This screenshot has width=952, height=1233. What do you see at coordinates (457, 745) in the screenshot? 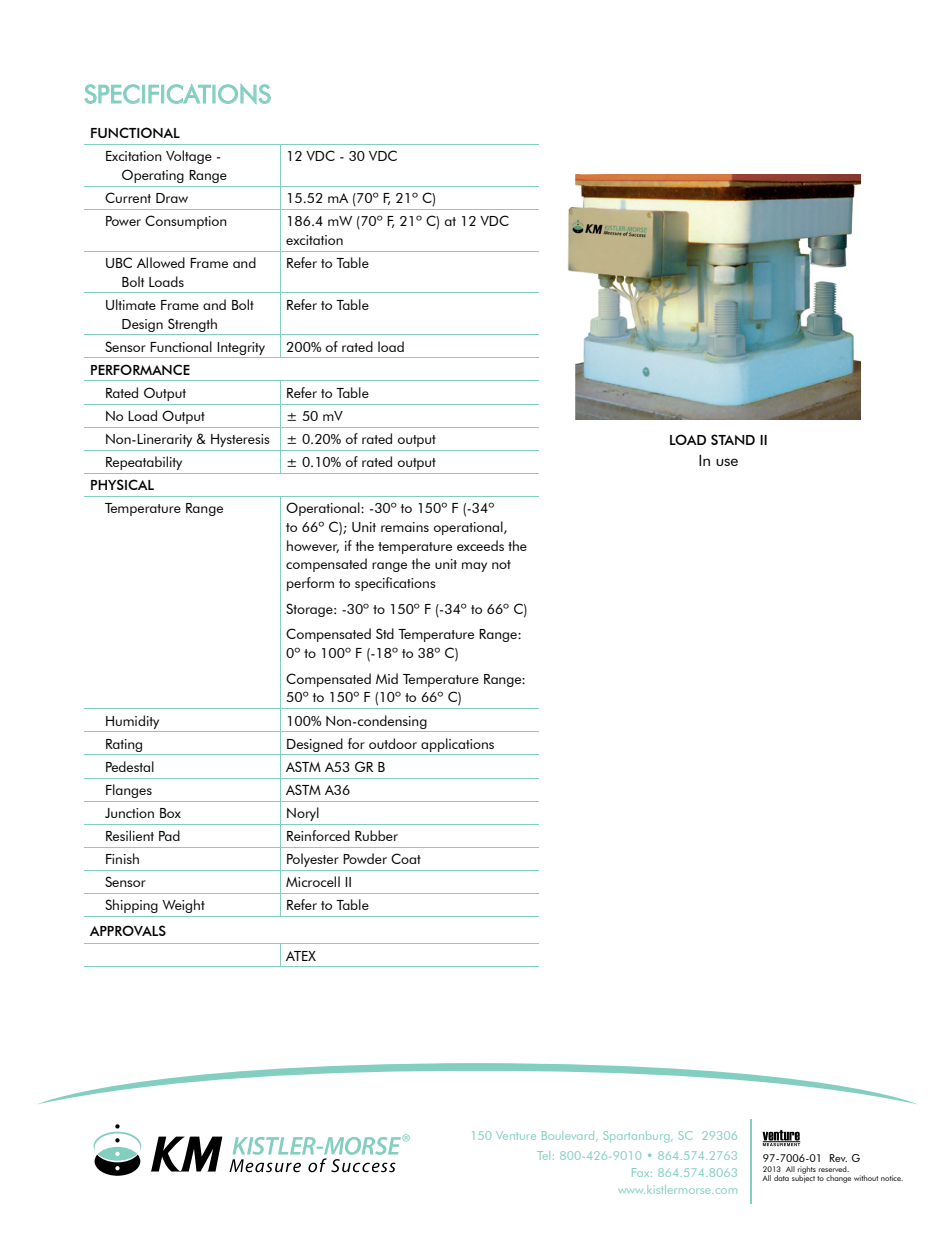
I see `applications` at bounding box center [457, 745].
